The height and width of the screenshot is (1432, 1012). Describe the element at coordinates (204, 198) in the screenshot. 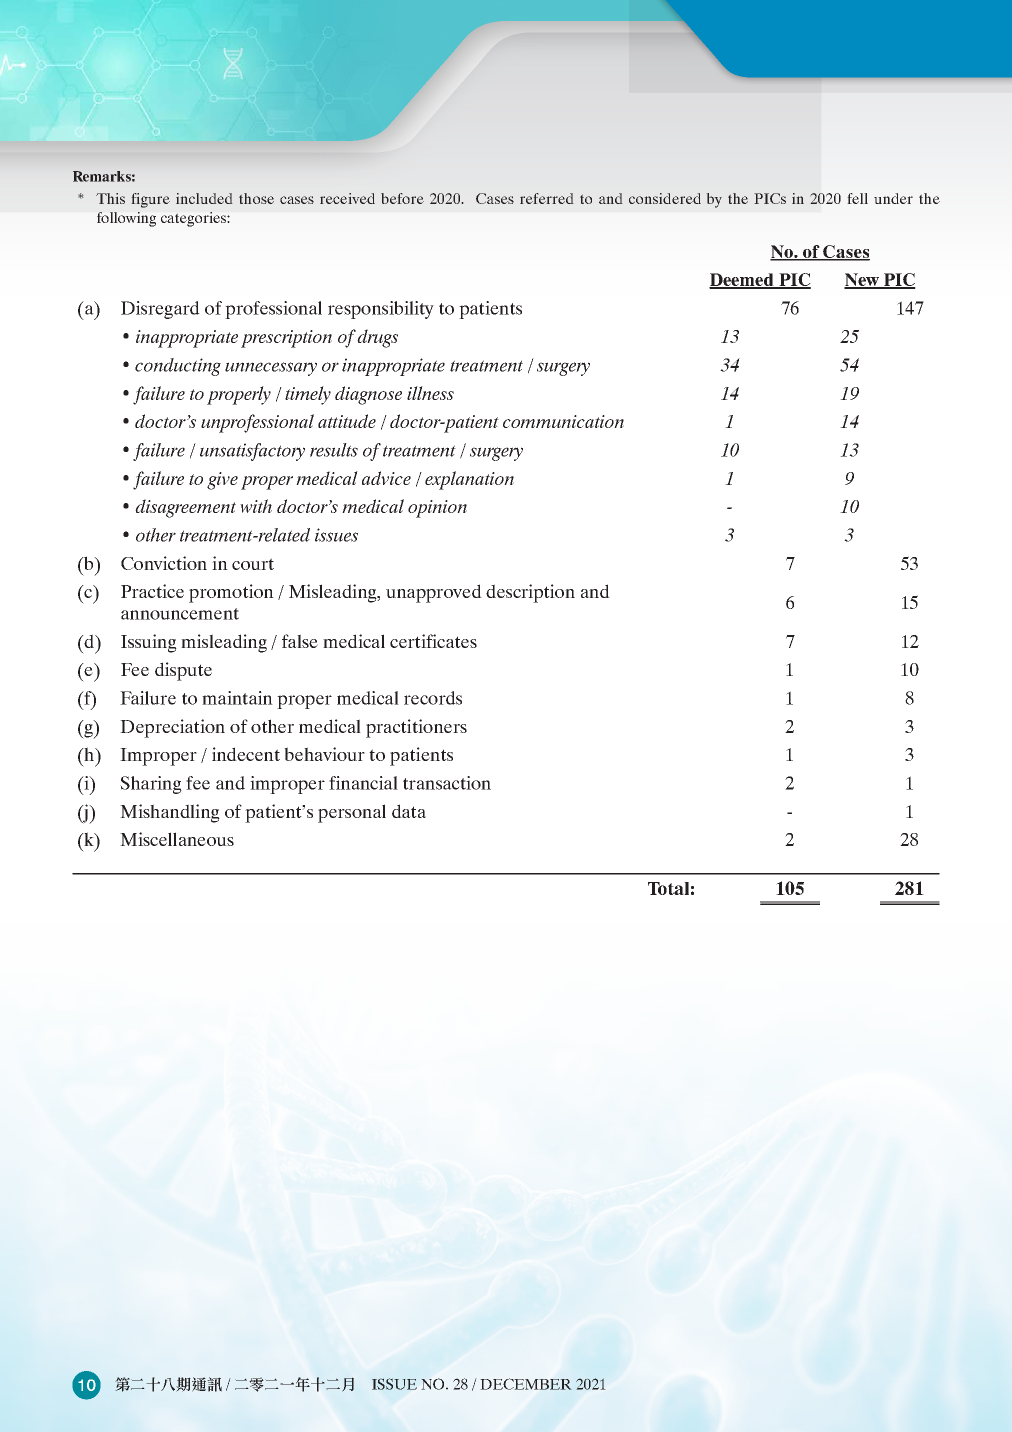

I see `included` at that location.
